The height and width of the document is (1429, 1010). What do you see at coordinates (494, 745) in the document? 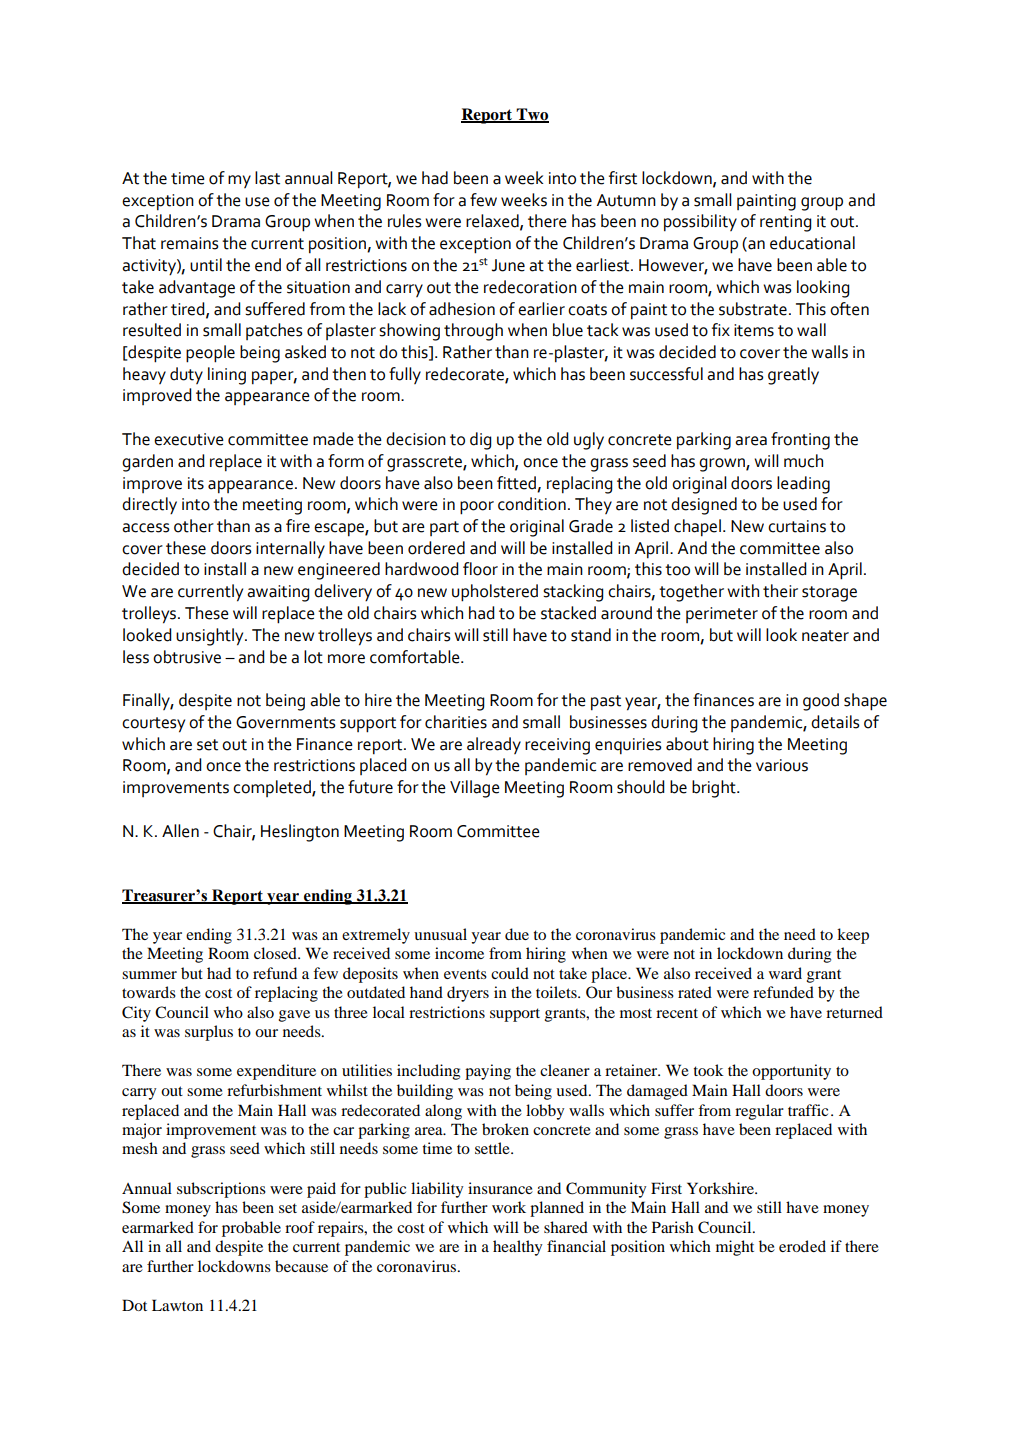
I see `already` at bounding box center [494, 745].
